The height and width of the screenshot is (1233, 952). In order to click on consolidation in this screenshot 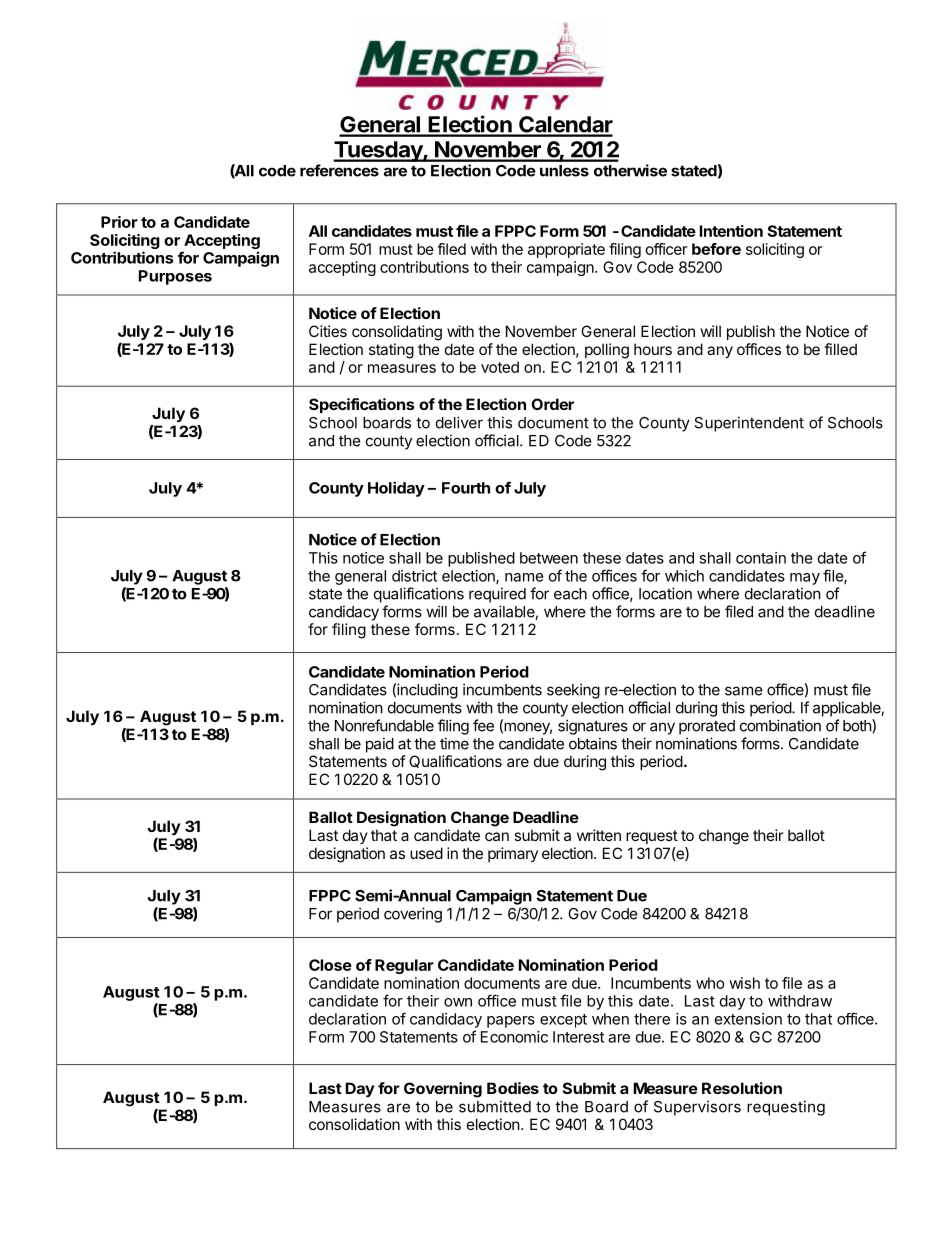, I will do `click(354, 1124)`.
